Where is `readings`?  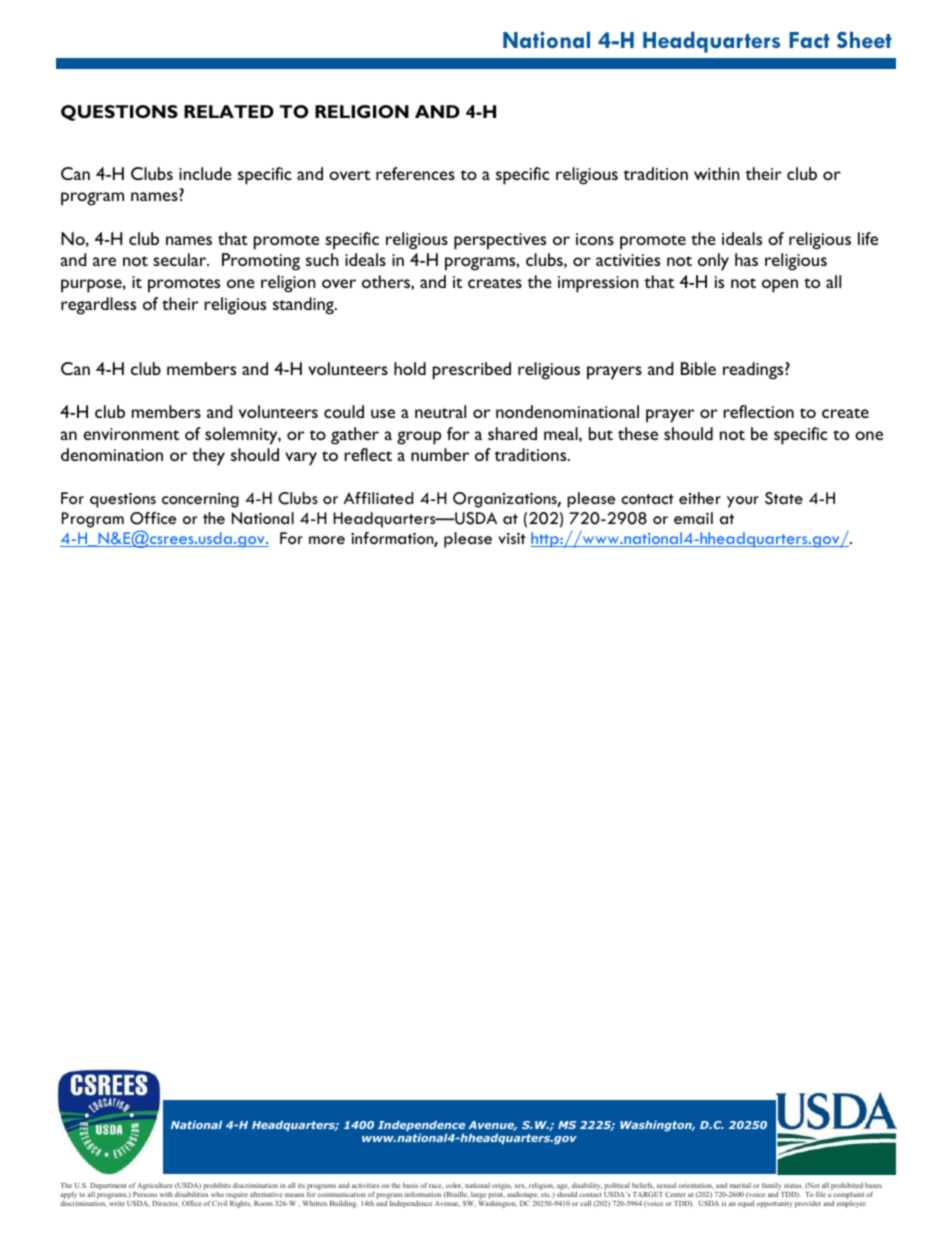
readings is located at coordinates (754, 371).
